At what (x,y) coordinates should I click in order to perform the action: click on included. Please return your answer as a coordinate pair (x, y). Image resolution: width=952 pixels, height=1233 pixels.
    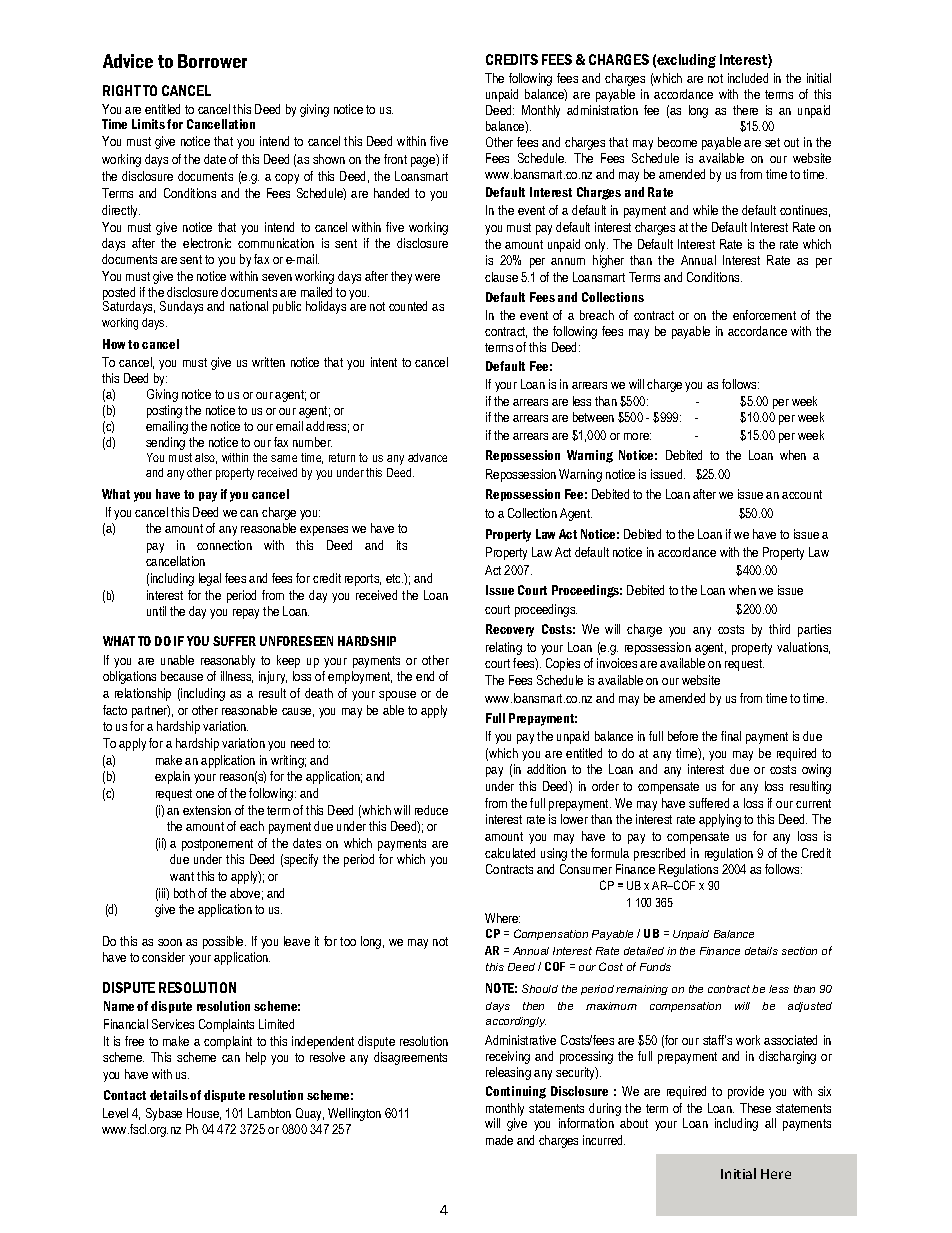
    Looking at the image, I should click on (748, 78).
